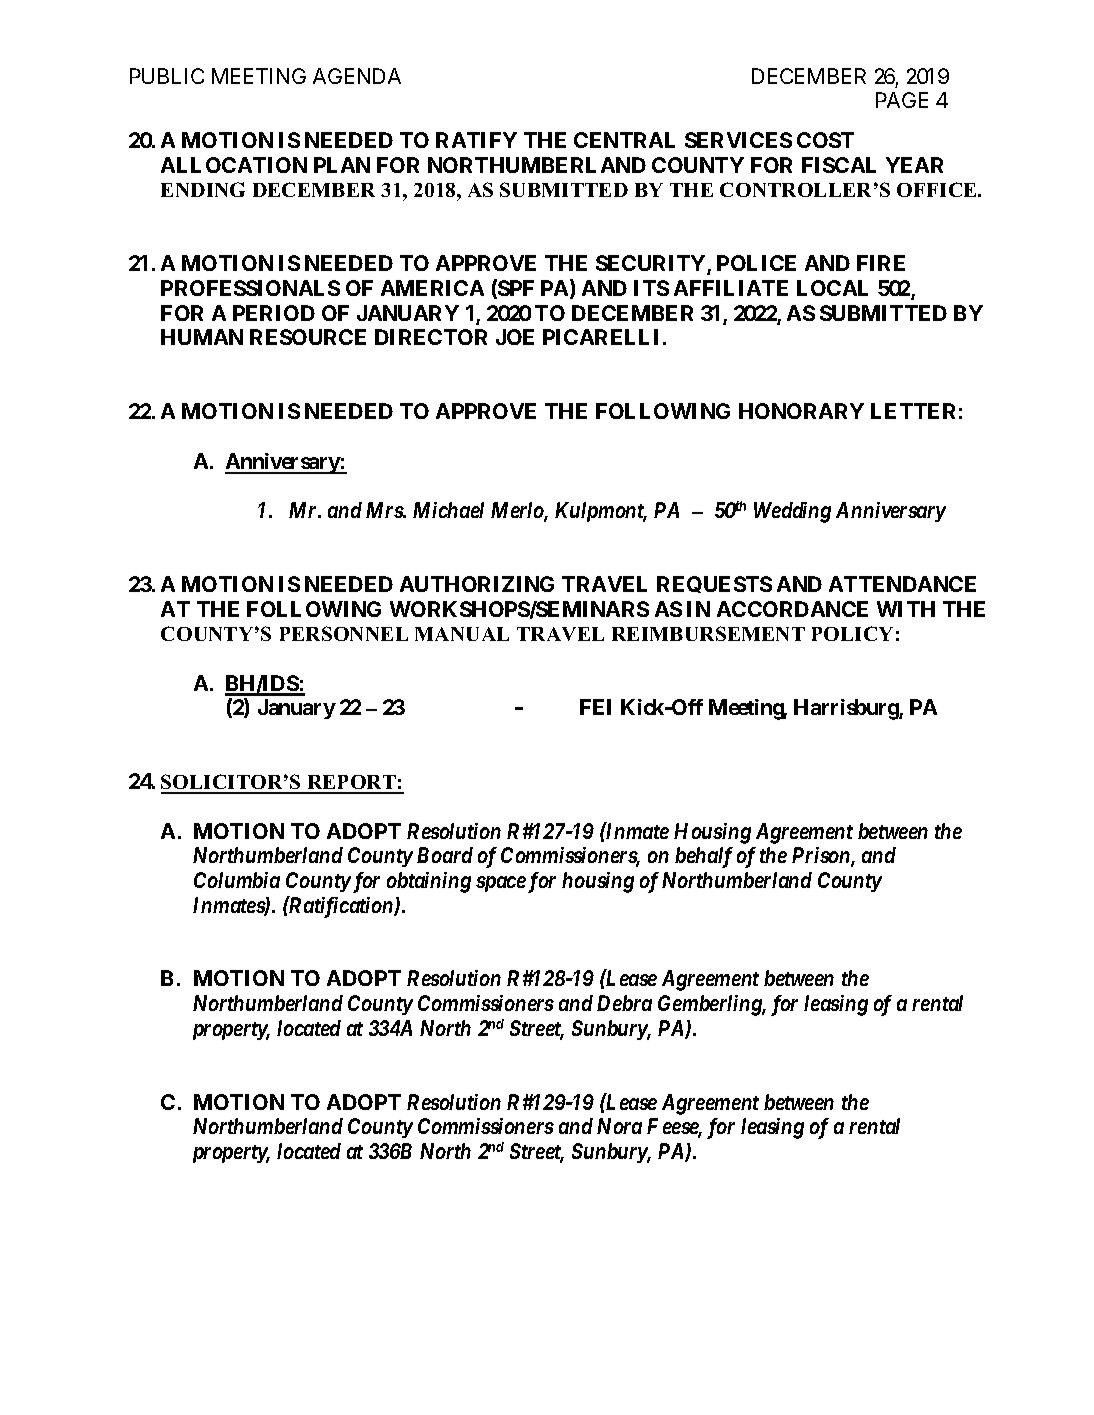 This document has height=1415, width=1094. I want to click on PROFESSIONALS, so click(250, 288).
